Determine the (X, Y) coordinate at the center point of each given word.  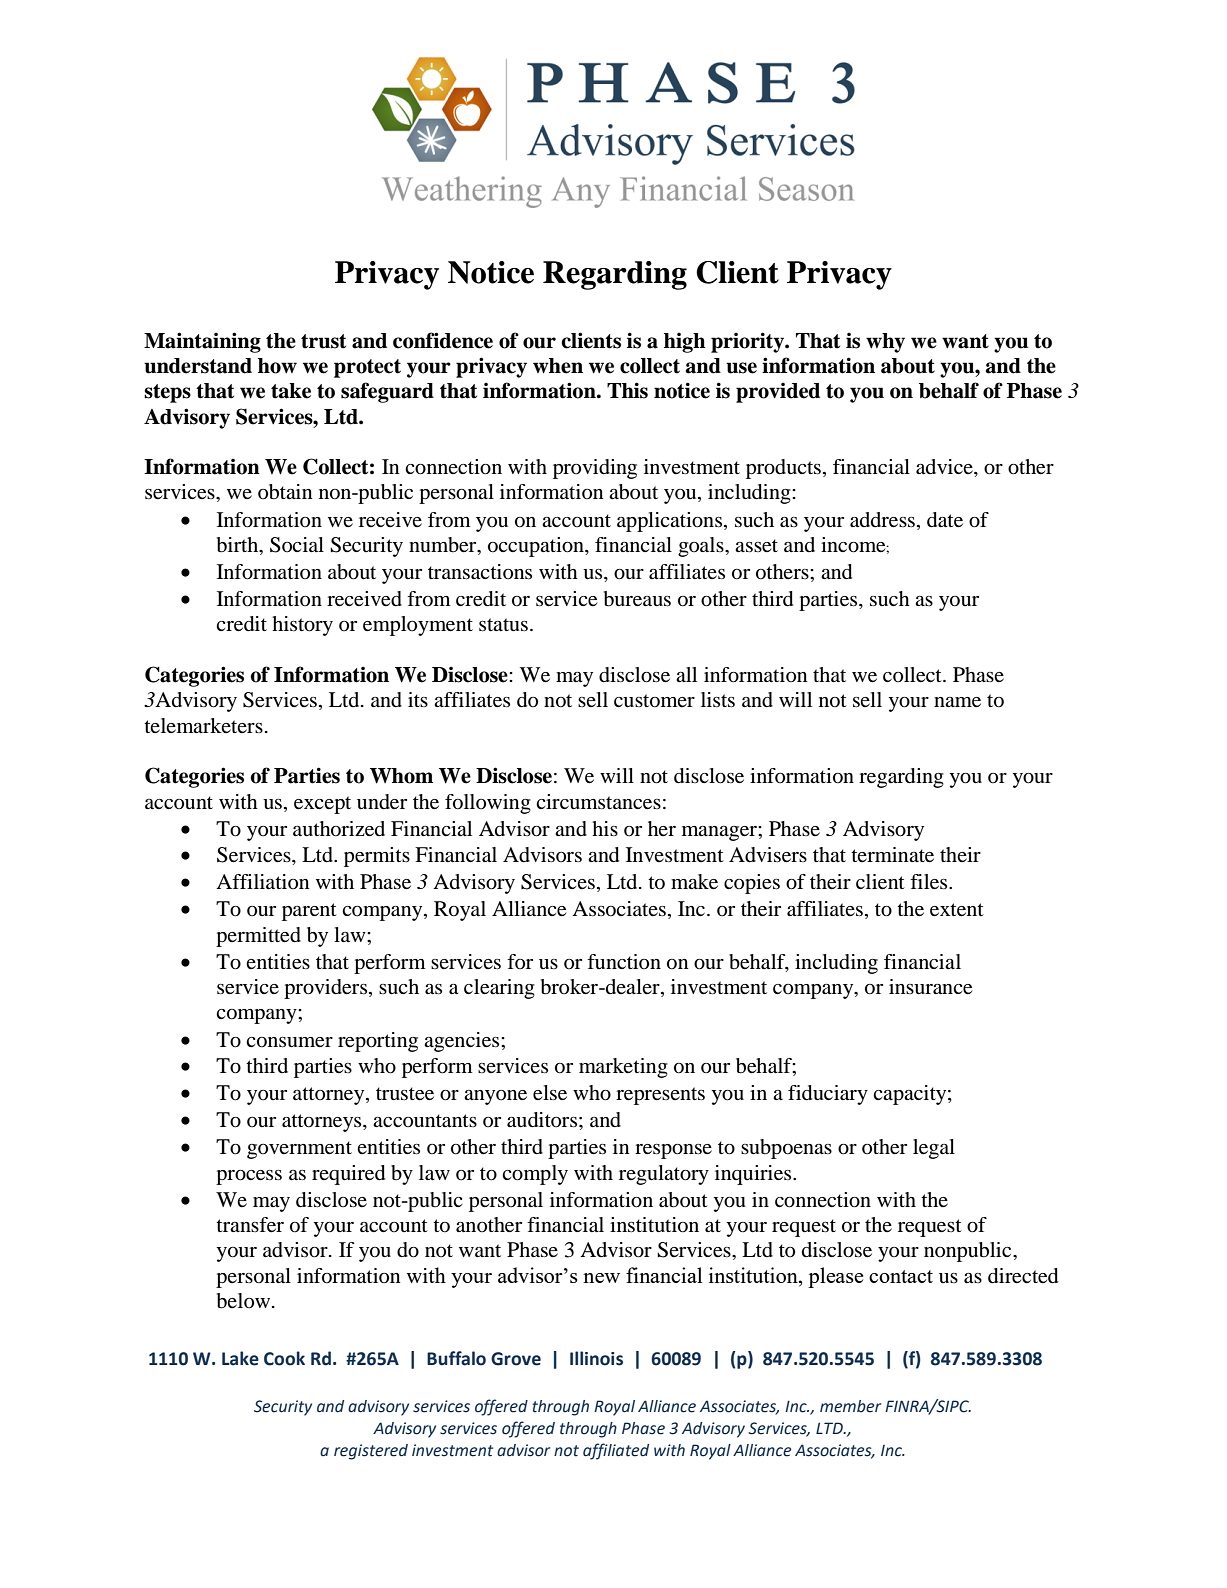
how (277, 366)
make (694, 882)
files (930, 882)
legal (934, 1149)
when (558, 366)
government (299, 1150)
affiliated (616, 1451)
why (885, 343)
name (957, 702)
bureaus (637, 599)
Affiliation (262, 882)
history (302, 626)
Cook (284, 1358)
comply (535, 1175)
